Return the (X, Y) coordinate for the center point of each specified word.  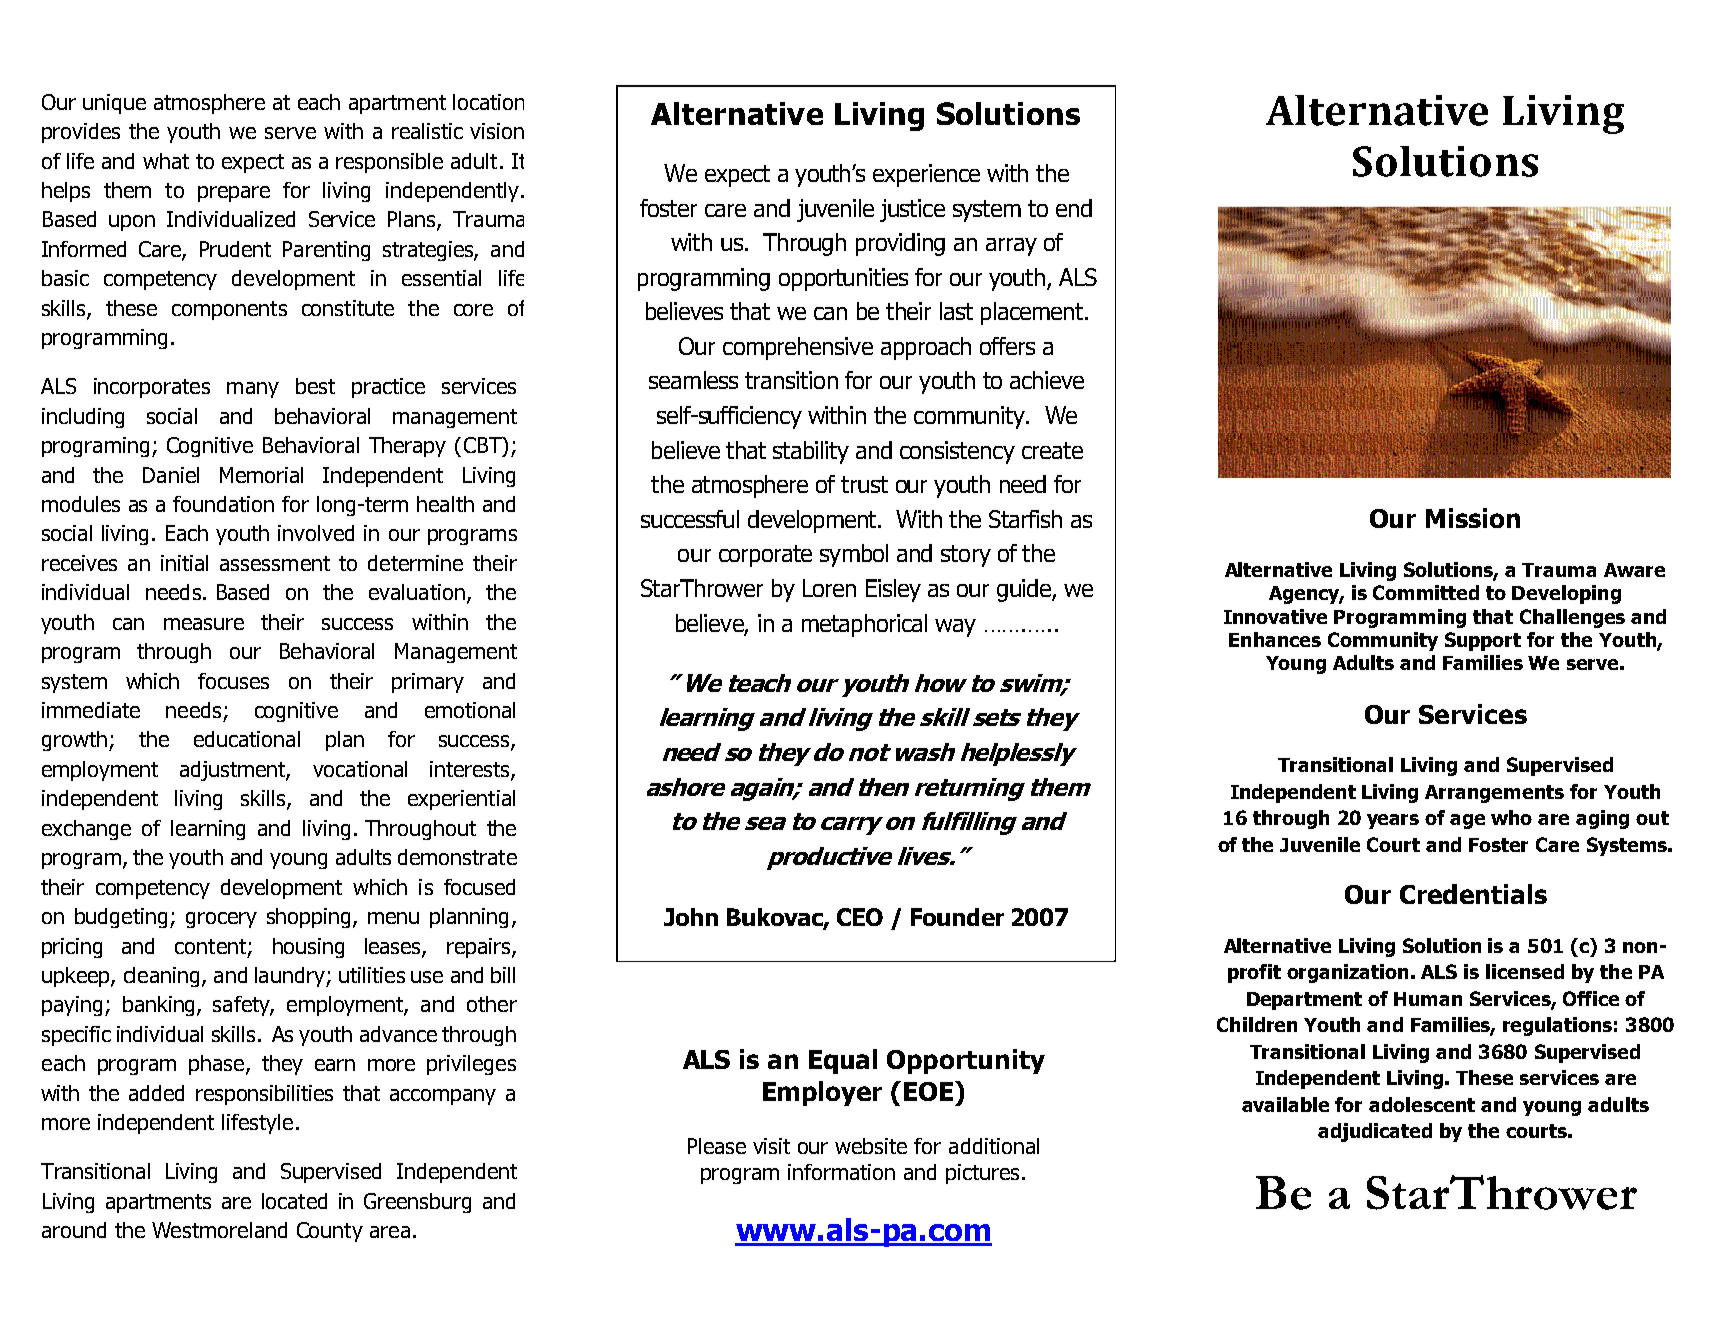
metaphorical (864, 625)
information (841, 1172)
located (294, 1201)
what (166, 161)
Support (1483, 641)
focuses (233, 681)
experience (926, 175)
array (1011, 247)
